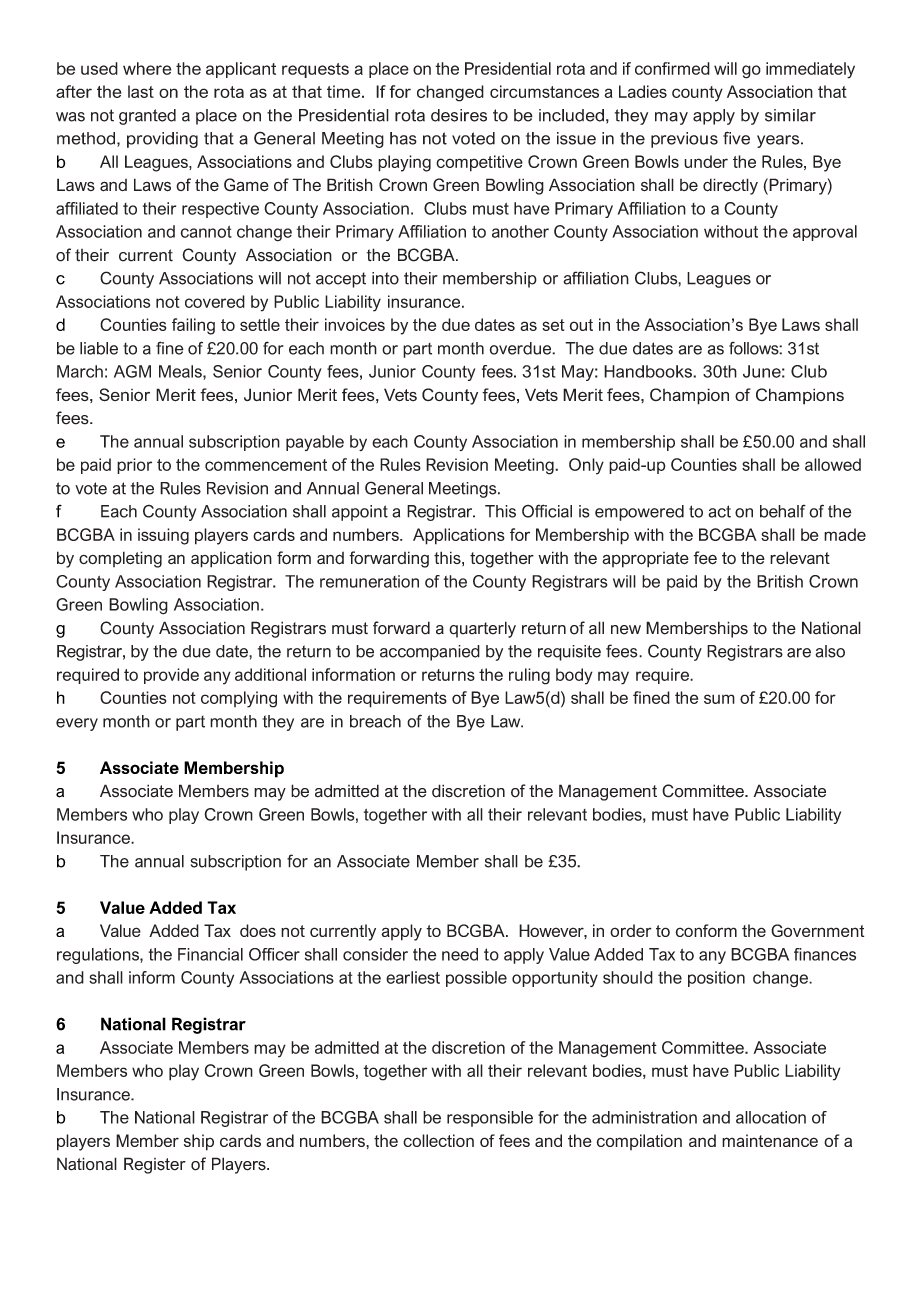 The image size is (924, 1308). What do you see at coordinates (438, 1140) in the screenshot?
I see `collection` at bounding box center [438, 1140].
